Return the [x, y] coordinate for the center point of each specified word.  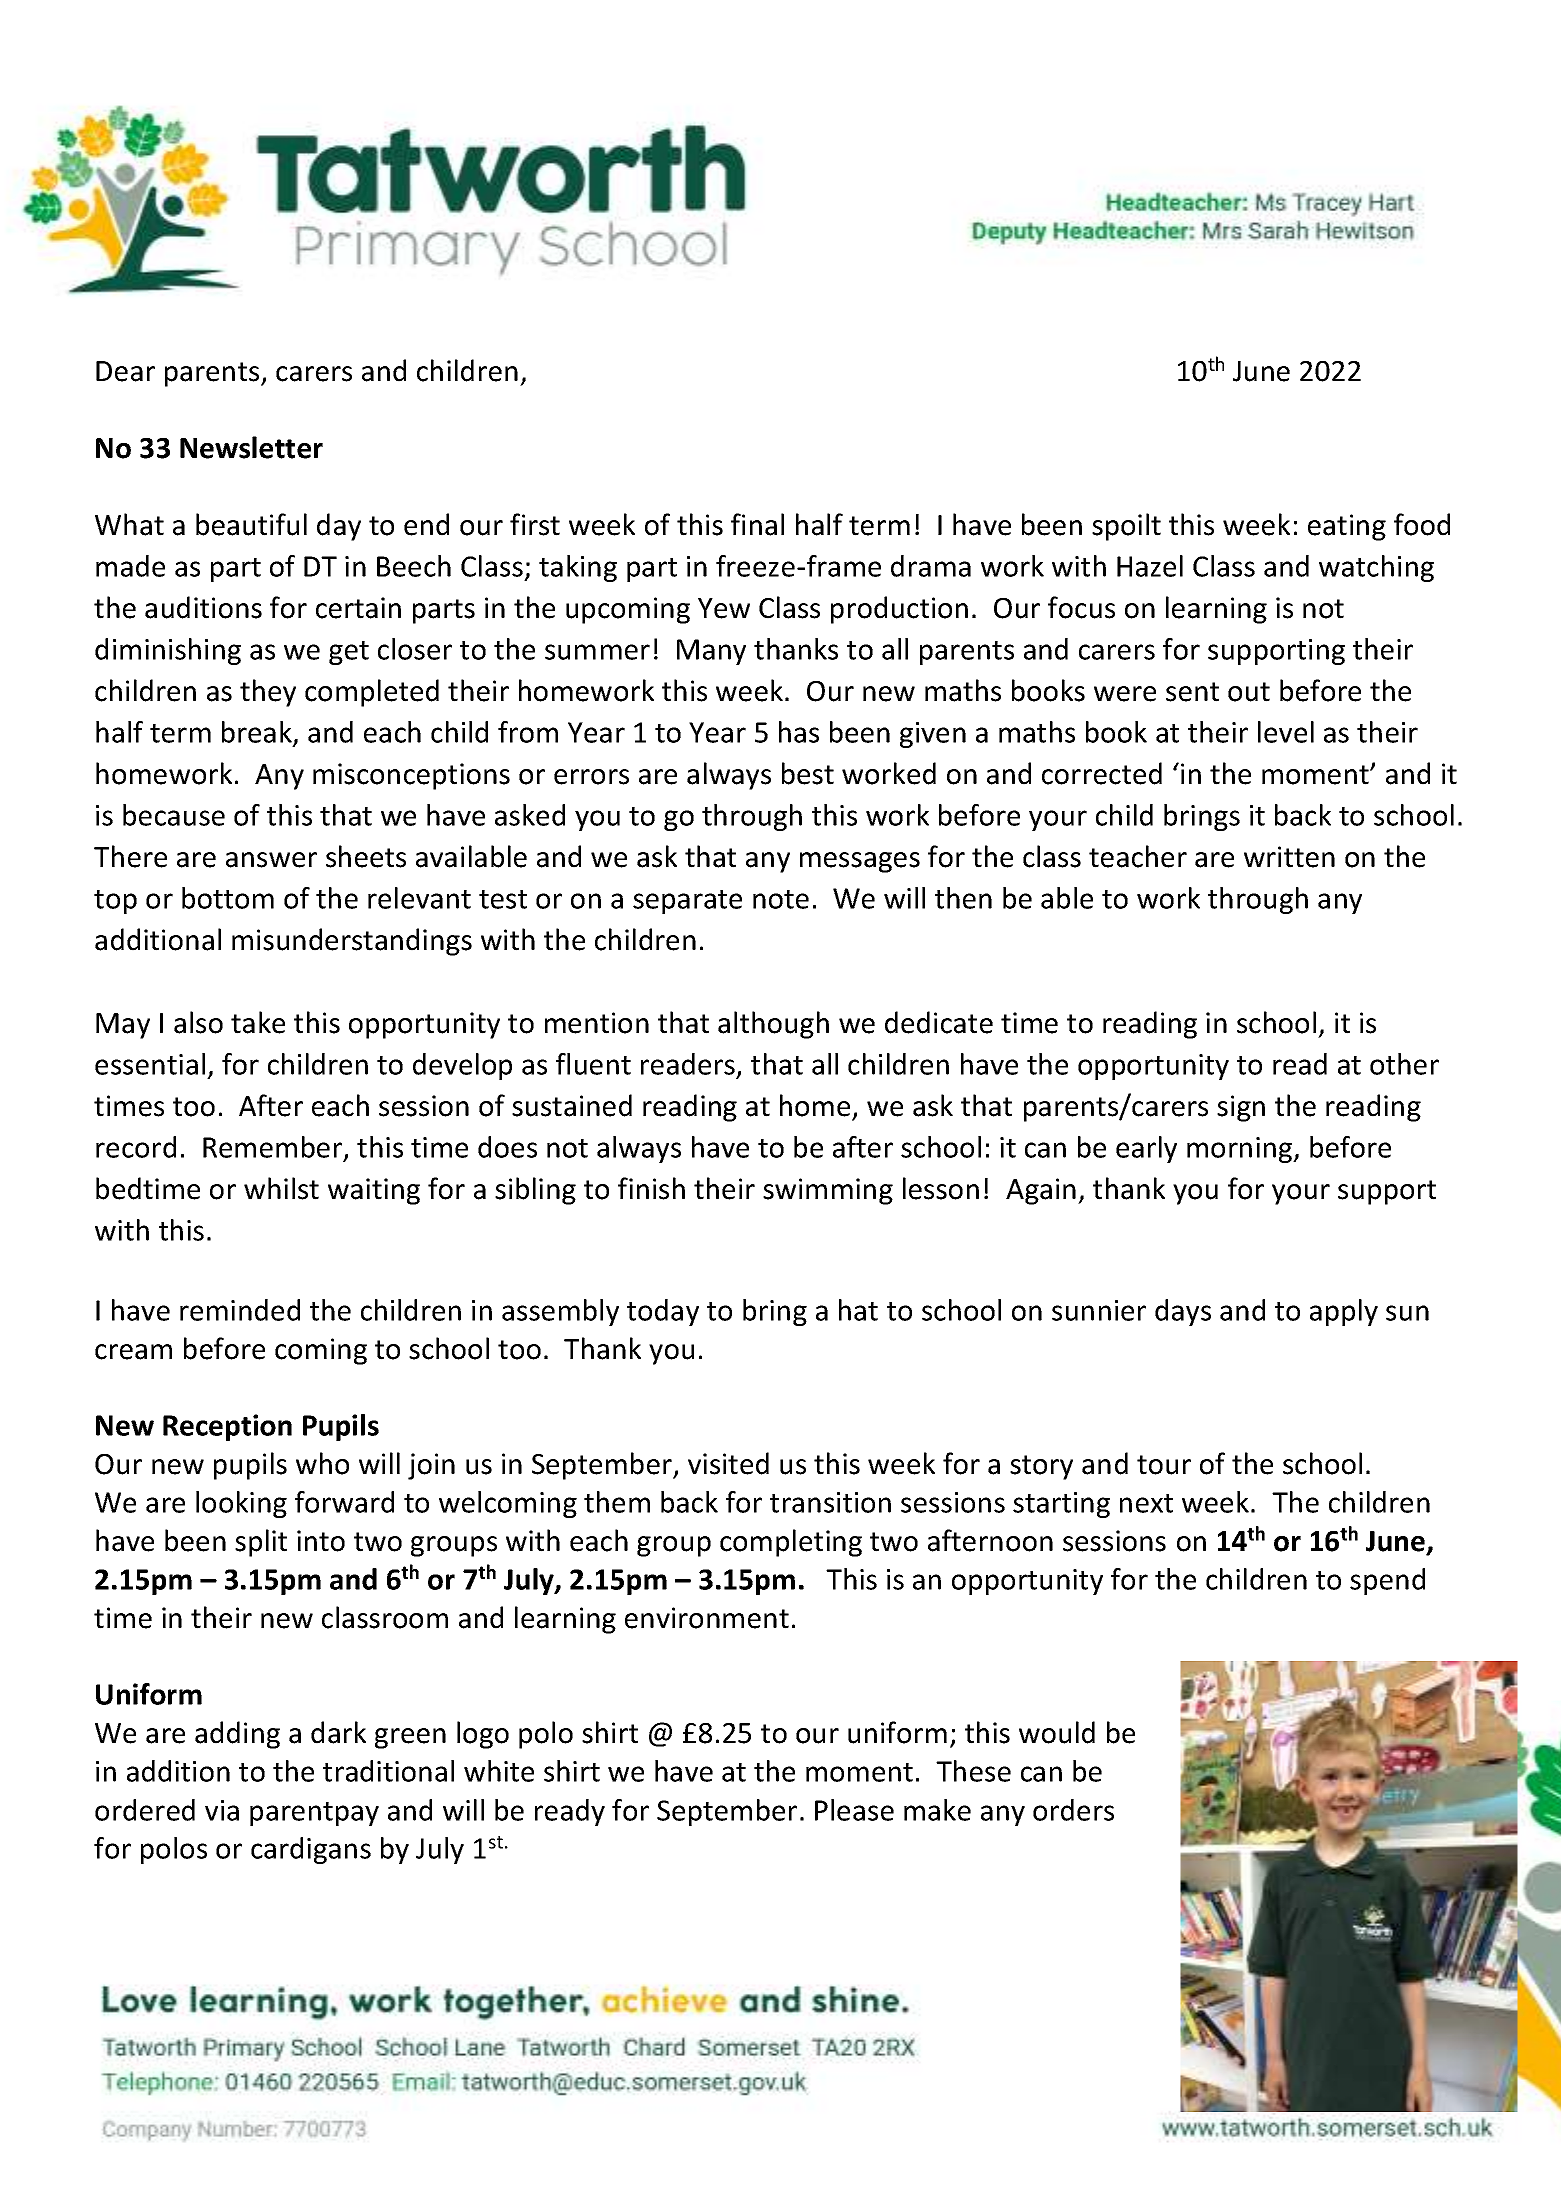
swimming [828, 1191]
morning [1241, 1150]
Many [711, 652]
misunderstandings [352, 942]
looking [241, 1504]
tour [1164, 1465]
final [757, 524]
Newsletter [251, 447]
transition [830, 1502]
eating [1347, 527]
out [1249, 692]
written [1289, 857]
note [781, 899]
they [268, 693]
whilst [281, 1188]
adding [237, 1735]
